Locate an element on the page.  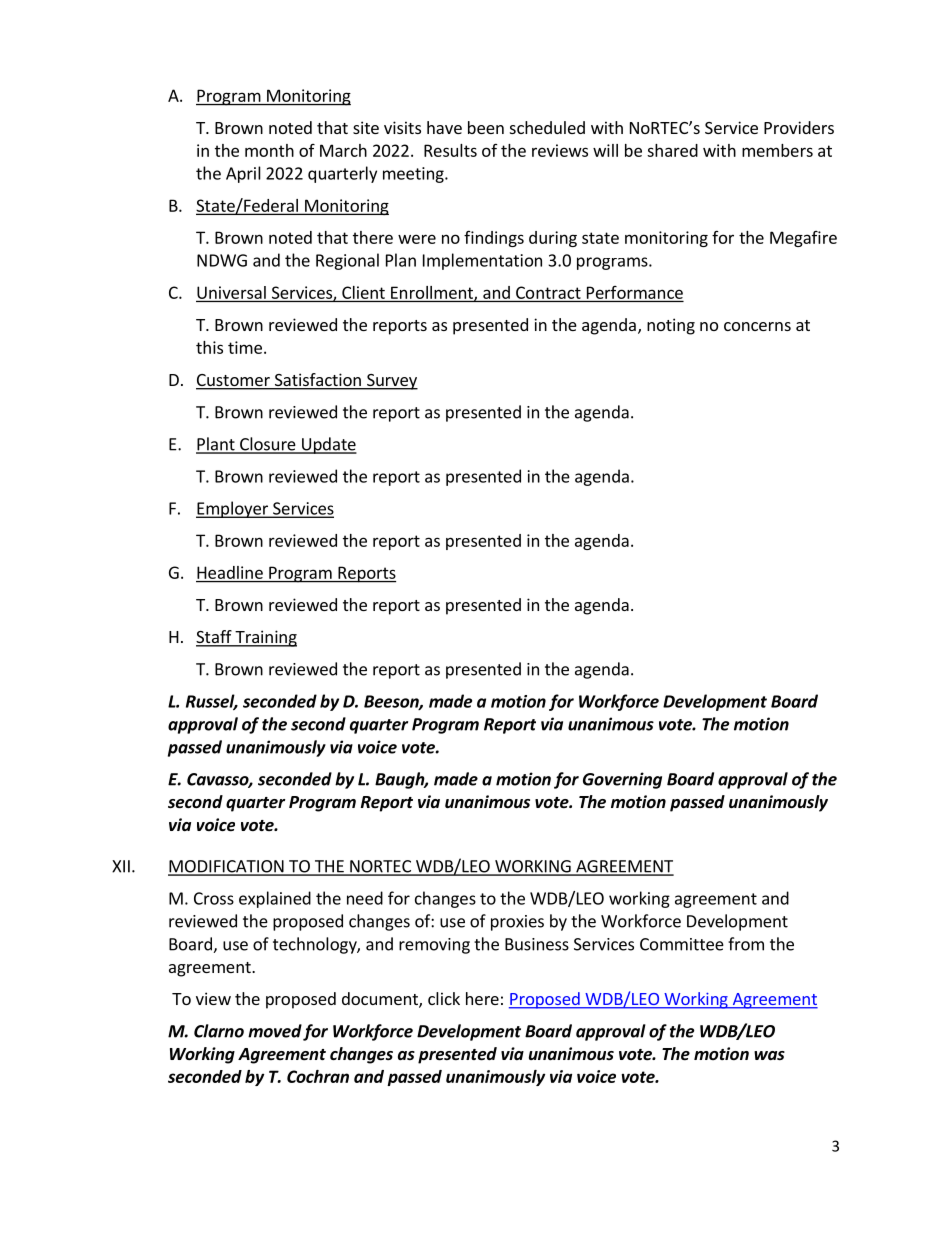
from is located at coordinates (746, 944).
